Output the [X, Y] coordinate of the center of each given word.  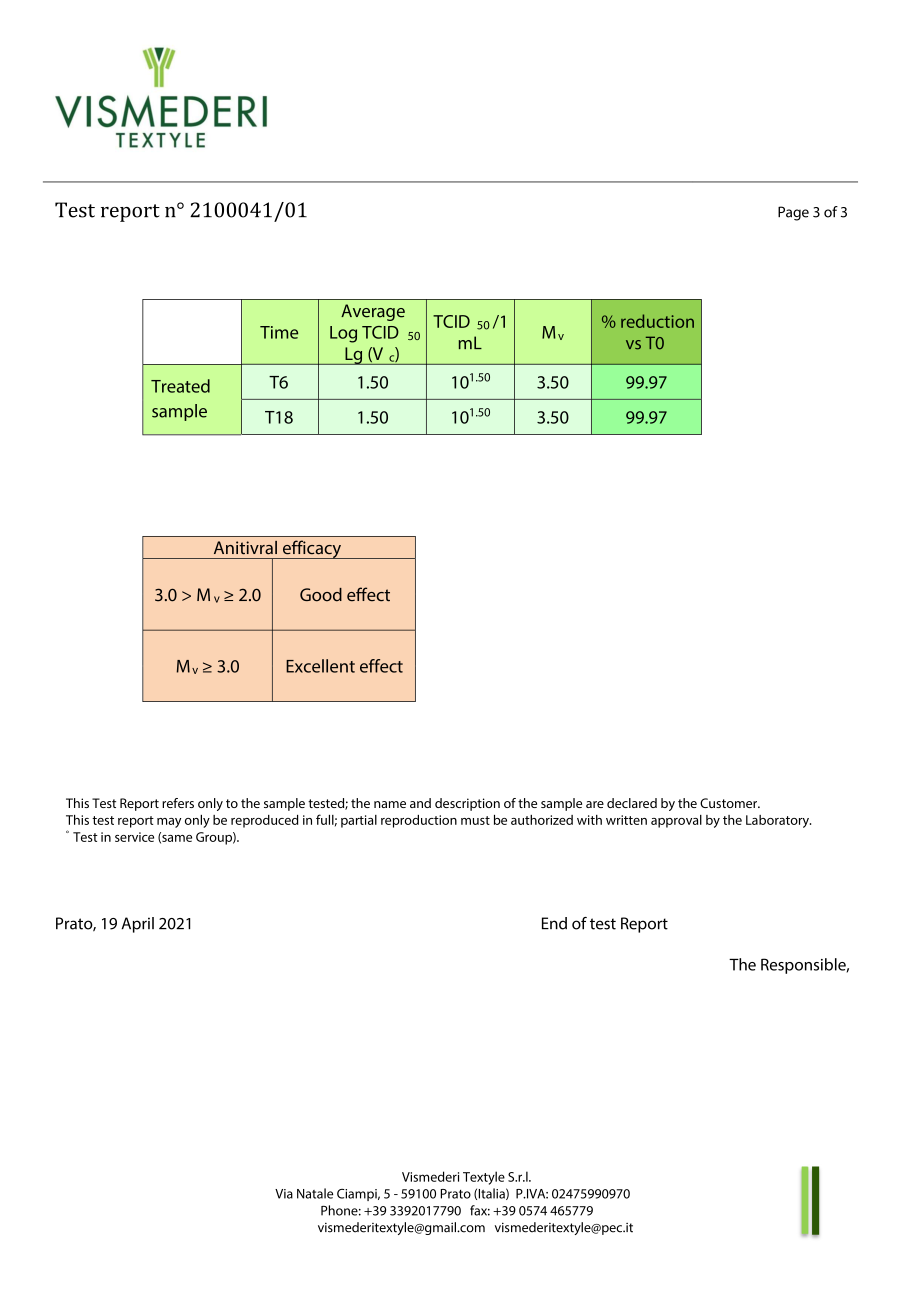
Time [279, 332]
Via [284, 1194]
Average [373, 312]
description [467, 804]
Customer [729, 803]
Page [793, 213]
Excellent [320, 666]
